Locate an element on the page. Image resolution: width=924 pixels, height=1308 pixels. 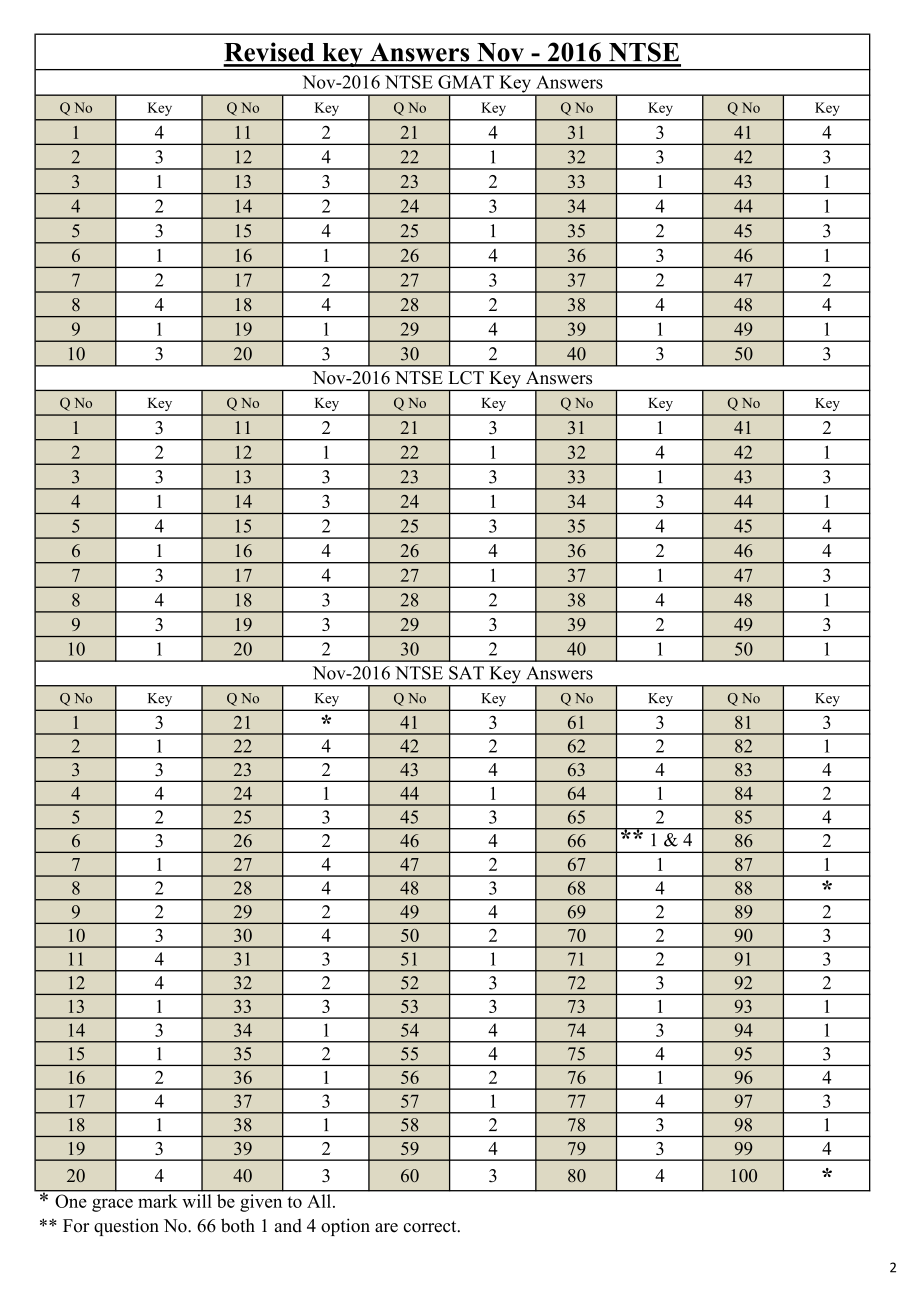
and is located at coordinates (288, 1226).
